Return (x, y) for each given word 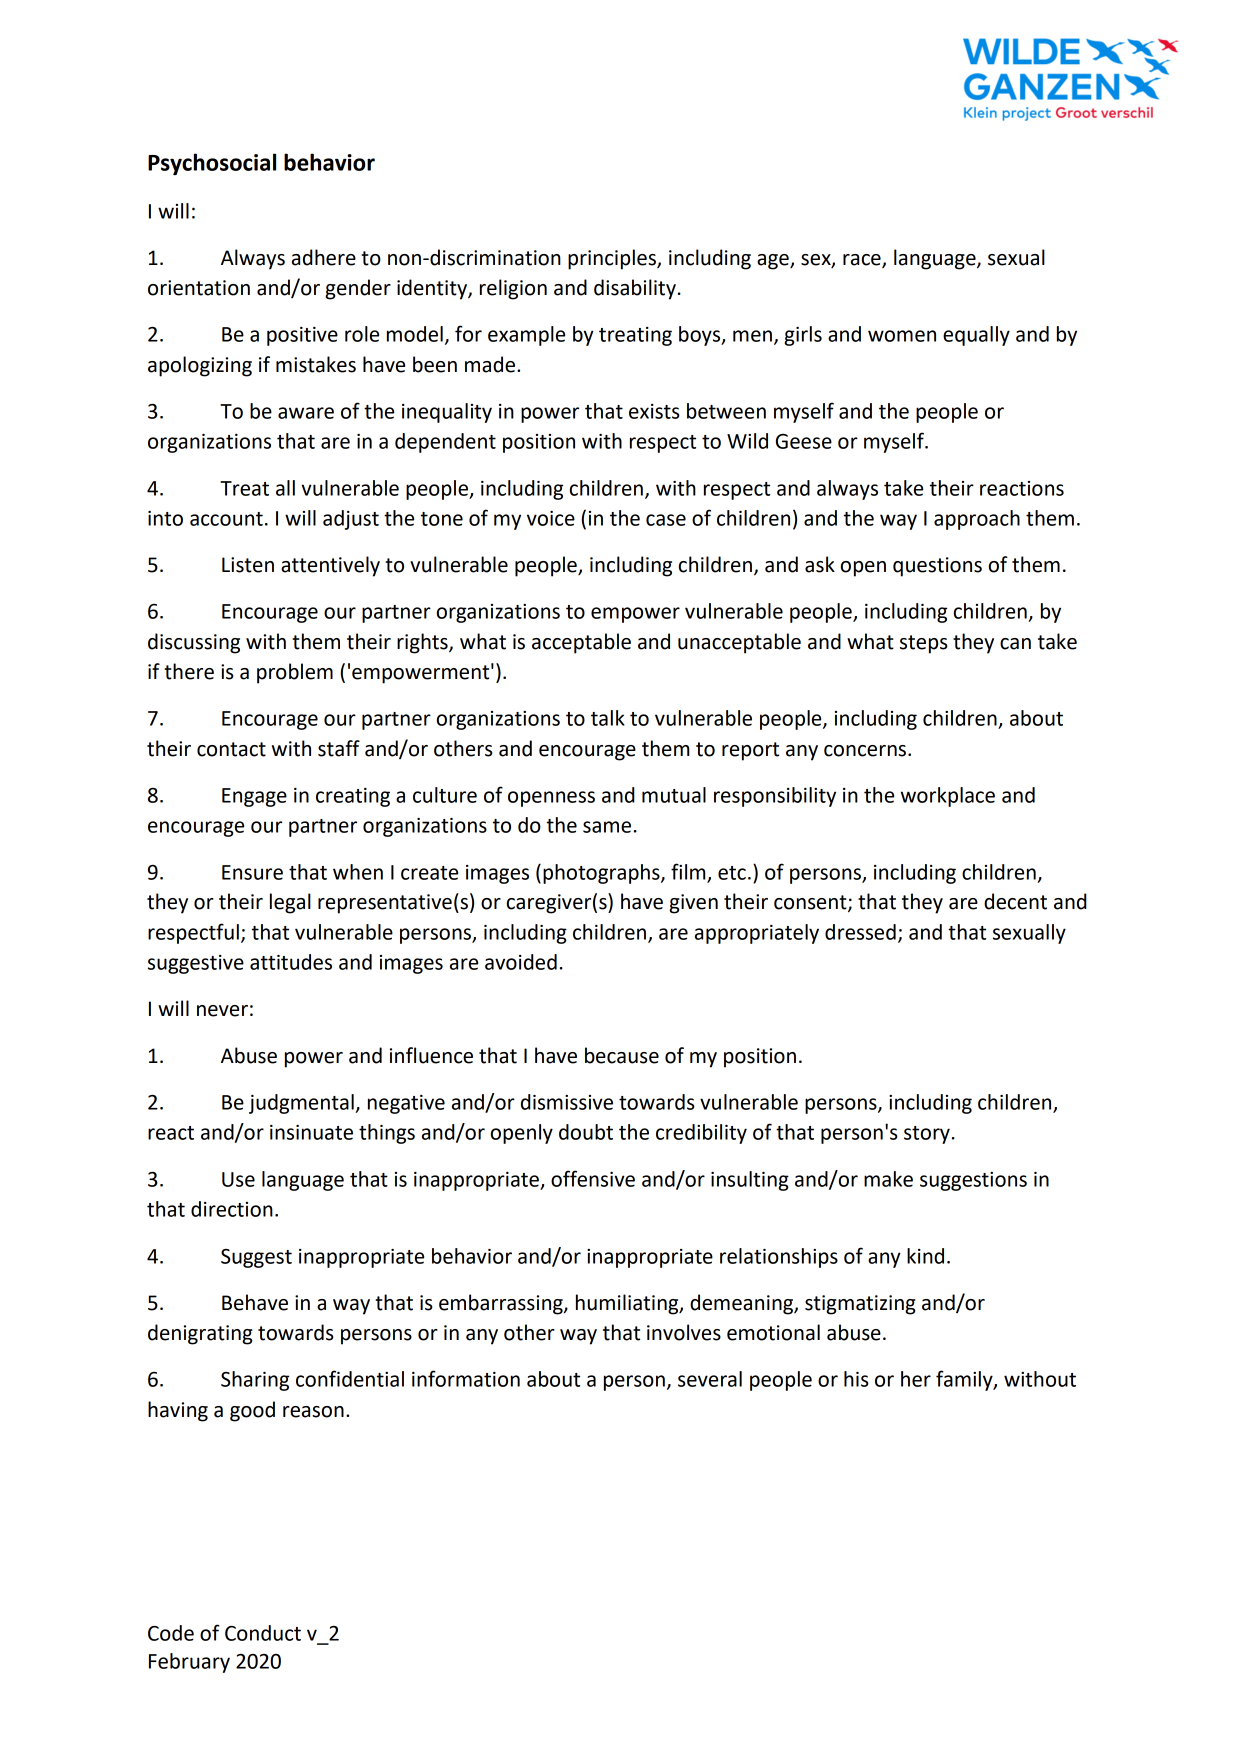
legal (290, 903)
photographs (602, 874)
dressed (860, 932)
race (863, 261)
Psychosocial (212, 164)
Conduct (263, 1633)
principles (613, 259)
